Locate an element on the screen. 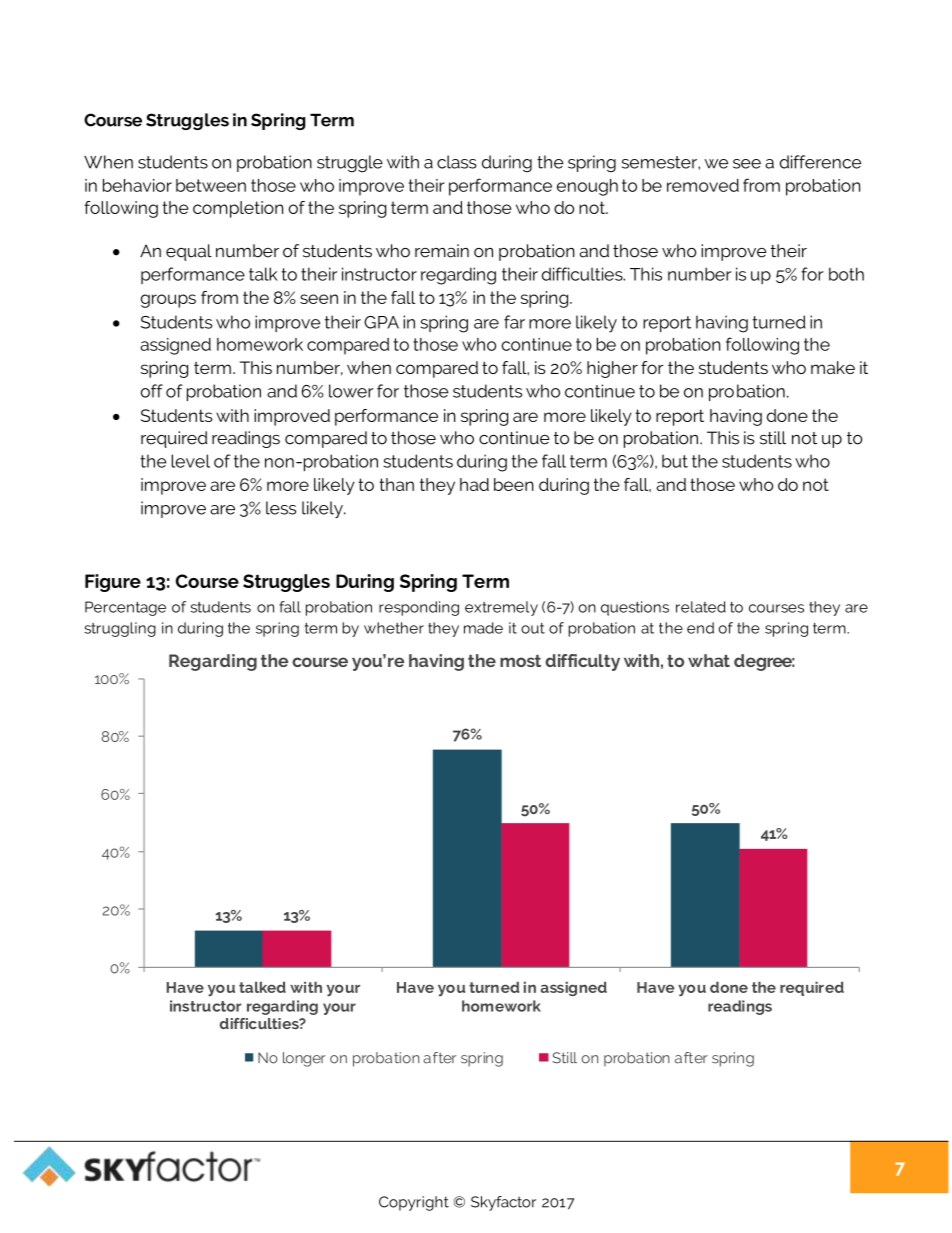  most is located at coordinates (520, 661).
